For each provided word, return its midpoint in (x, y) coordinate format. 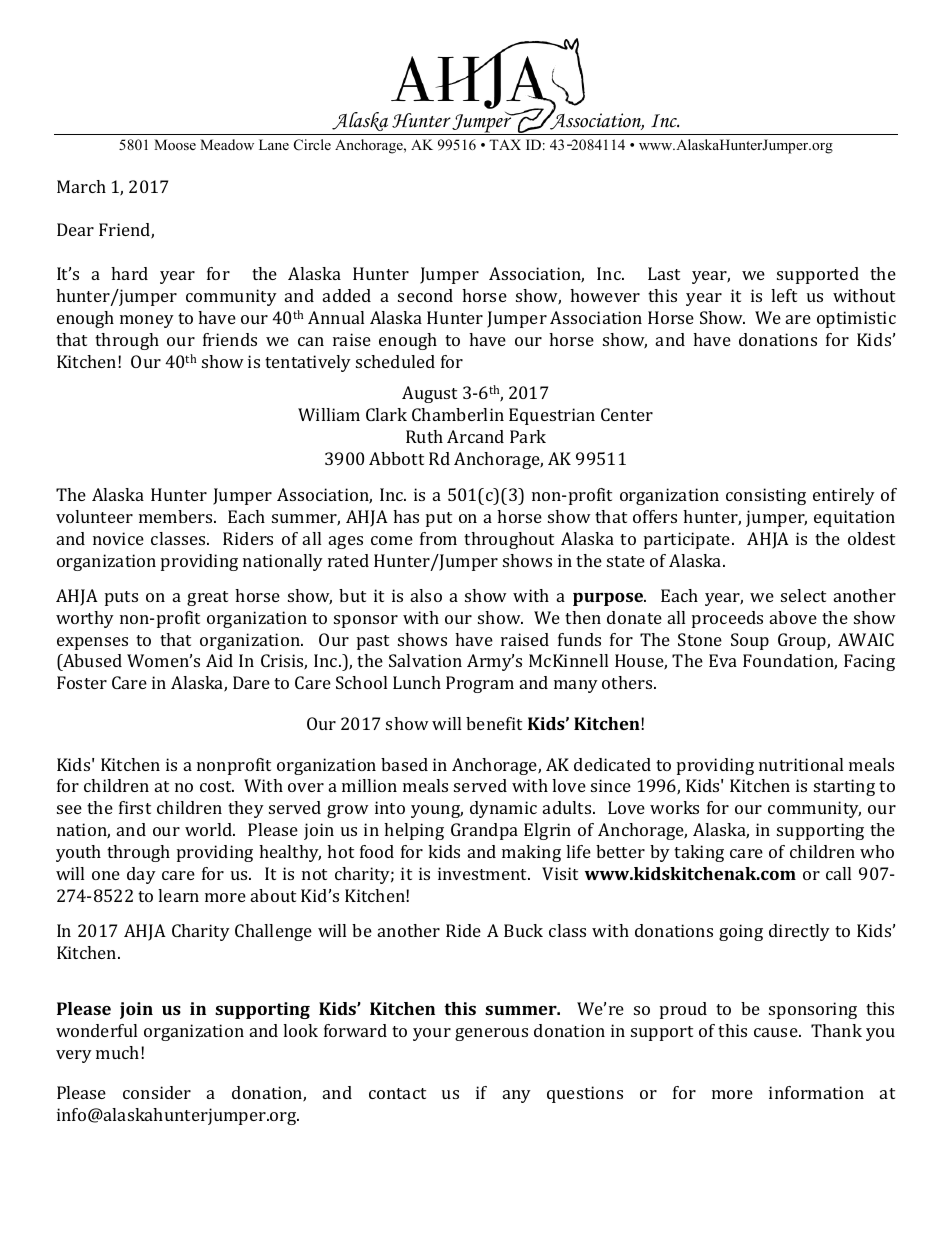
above (793, 617)
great (207, 598)
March (81, 186)
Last (664, 273)
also (426, 595)
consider (157, 1092)
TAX (505, 144)
